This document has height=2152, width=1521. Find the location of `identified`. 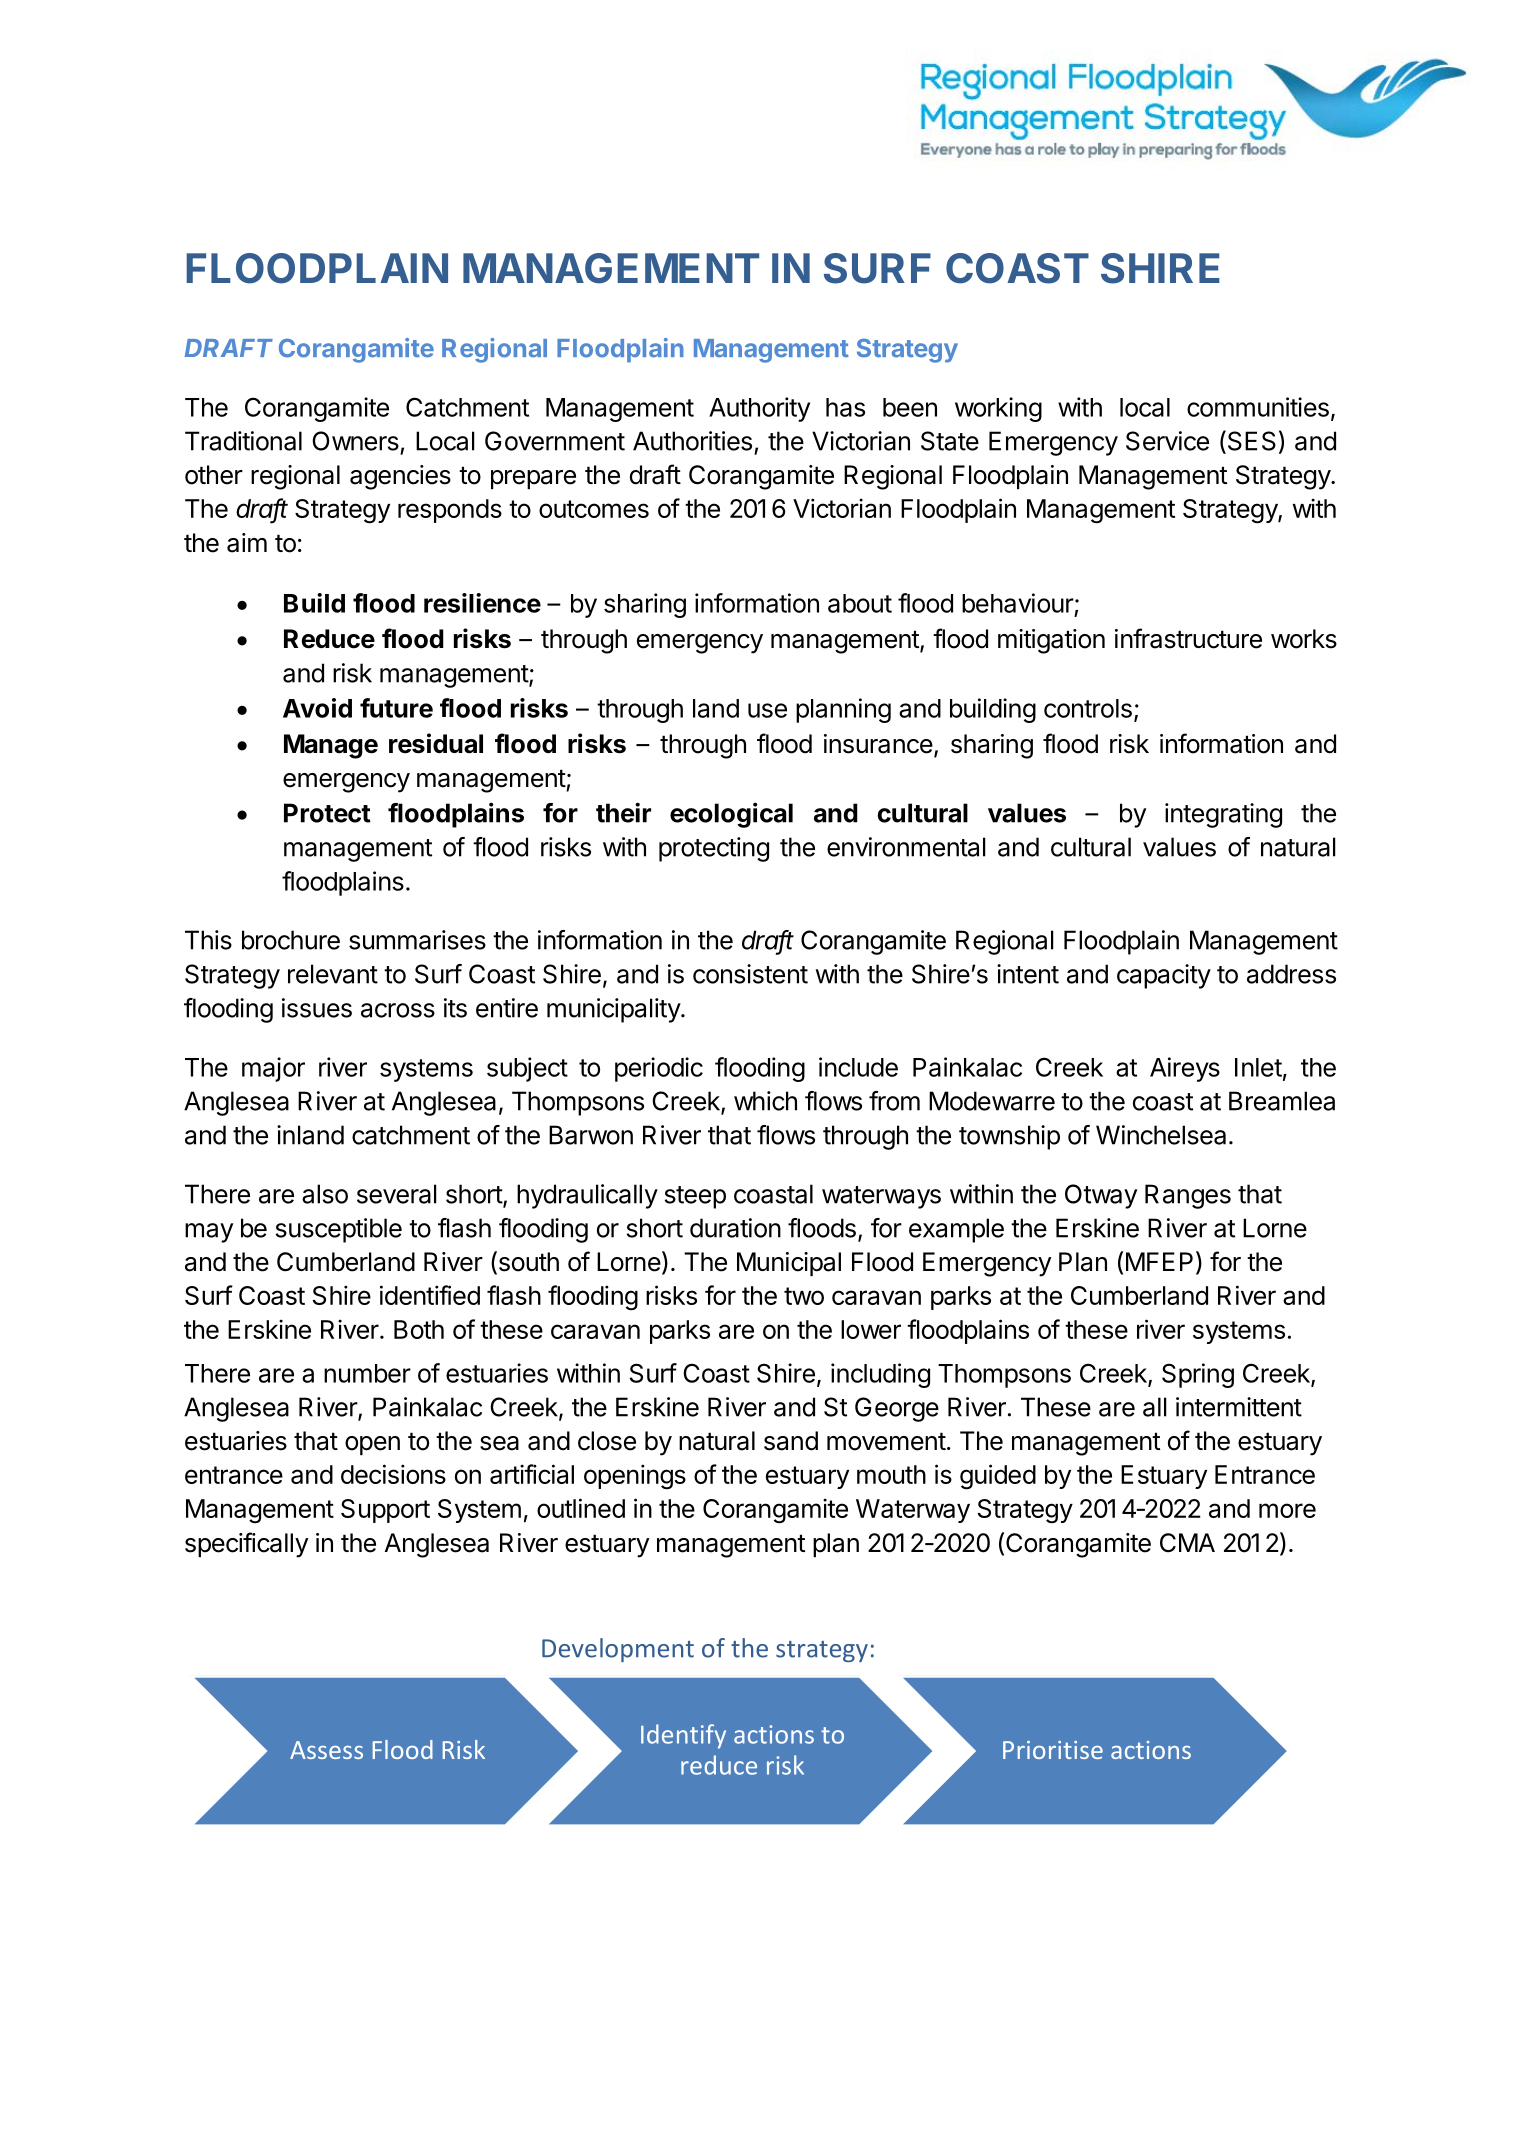

identified is located at coordinates (430, 1295).
